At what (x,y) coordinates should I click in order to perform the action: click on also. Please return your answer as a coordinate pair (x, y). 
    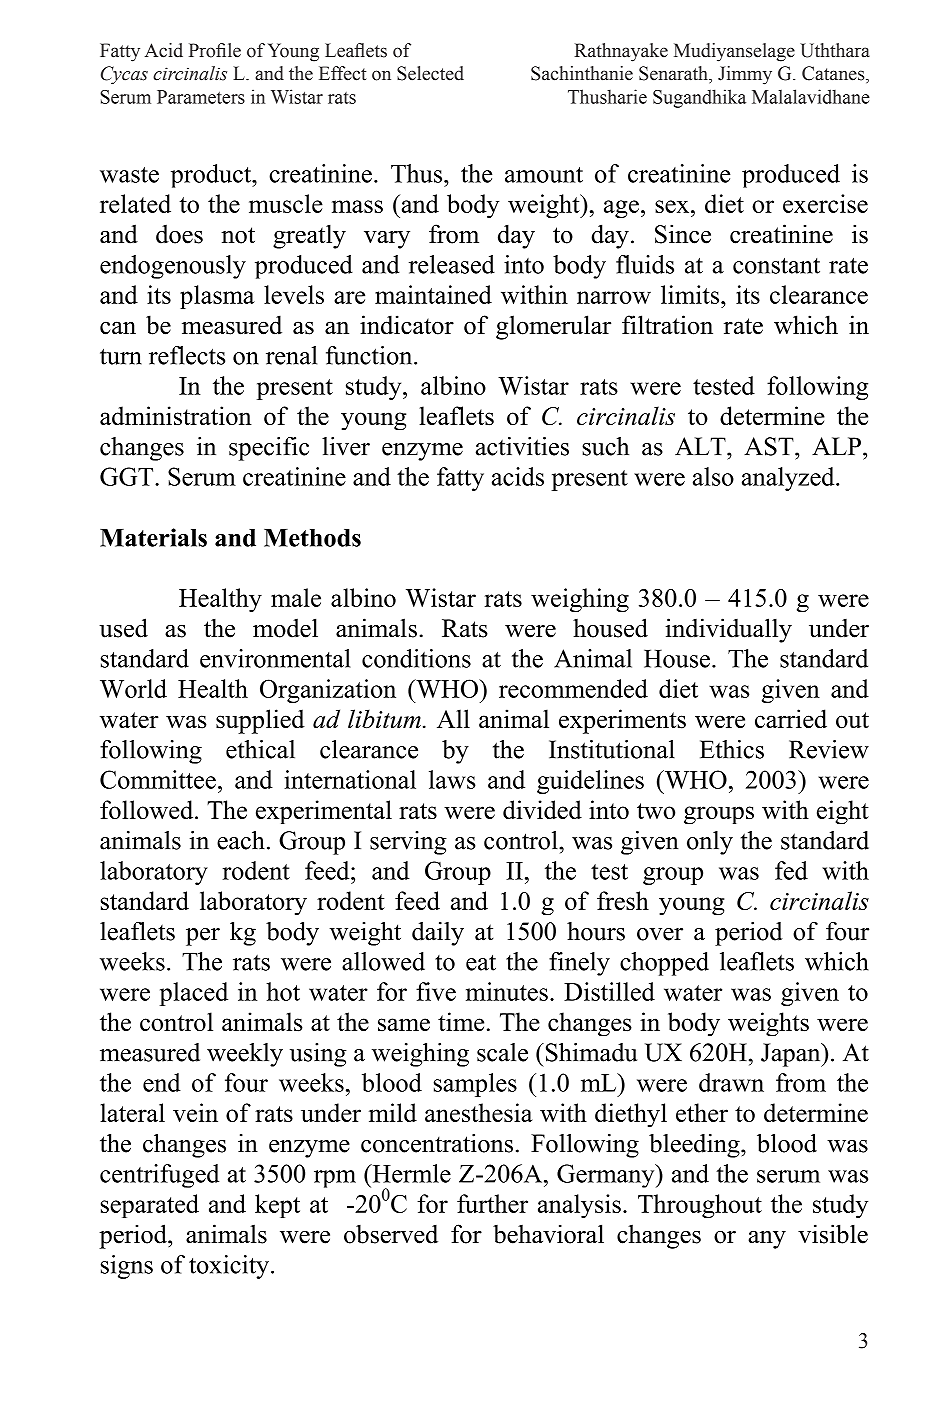
    Looking at the image, I should click on (713, 476).
